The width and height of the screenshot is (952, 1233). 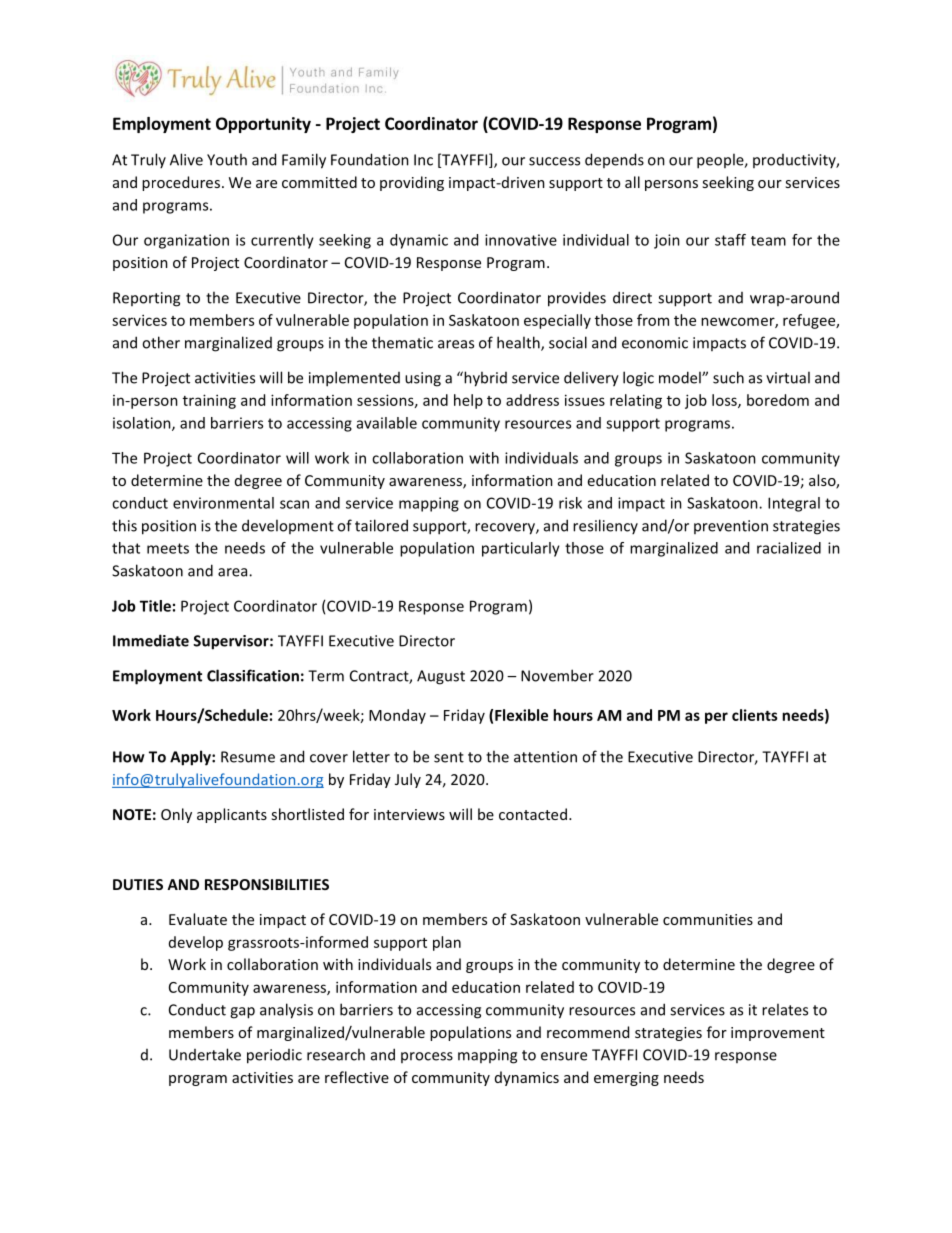 What do you see at coordinates (227, 159) in the screenshot?
I see `Youth` at bounding box center [227, 159].
